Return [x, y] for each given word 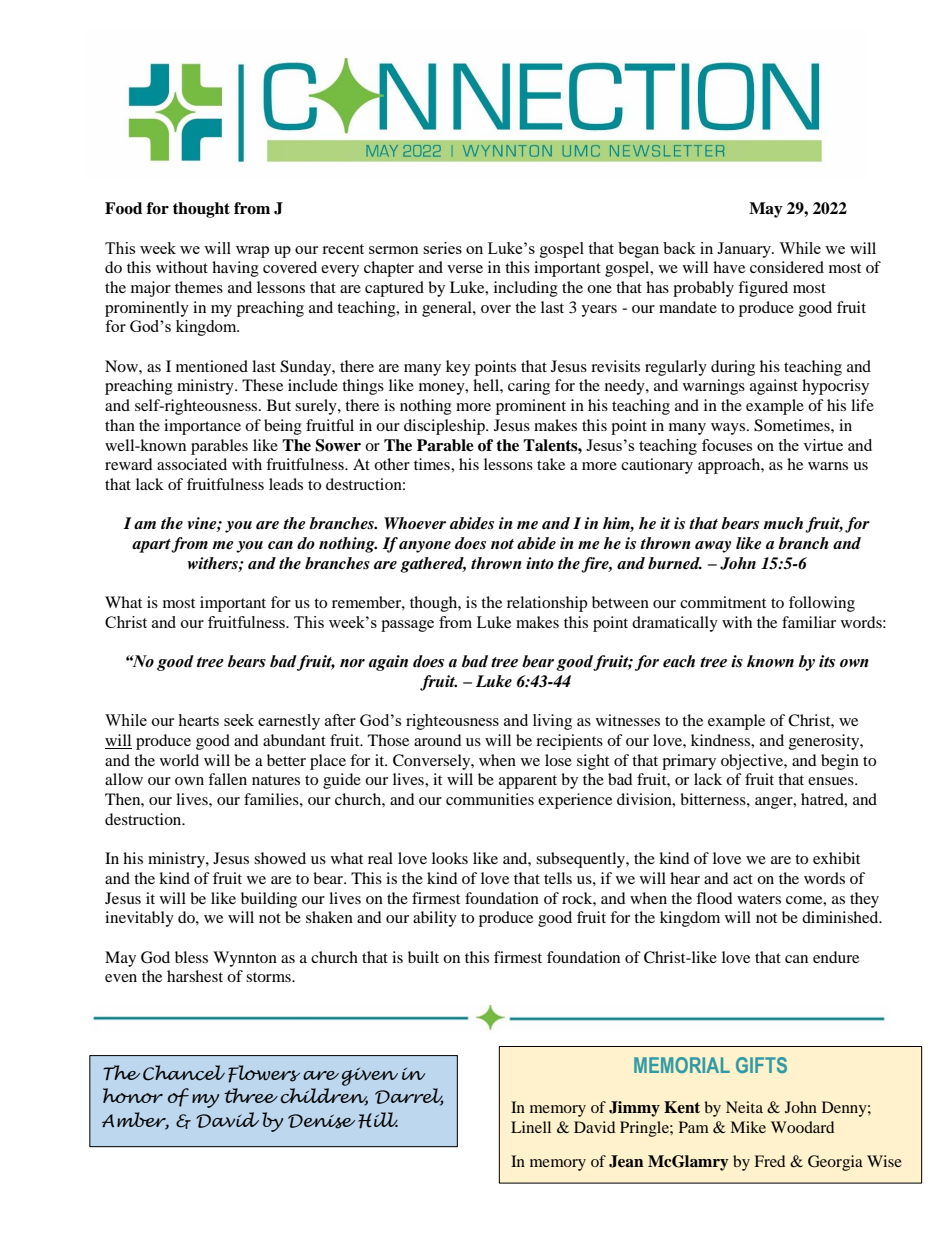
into [540, 563]
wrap [252, 252]
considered [787, 267]
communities [490, 799]
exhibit [836, 858]
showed [280, 858]
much [784, 524]
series [442, 248]
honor [133, 1095]
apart [152, 546]
